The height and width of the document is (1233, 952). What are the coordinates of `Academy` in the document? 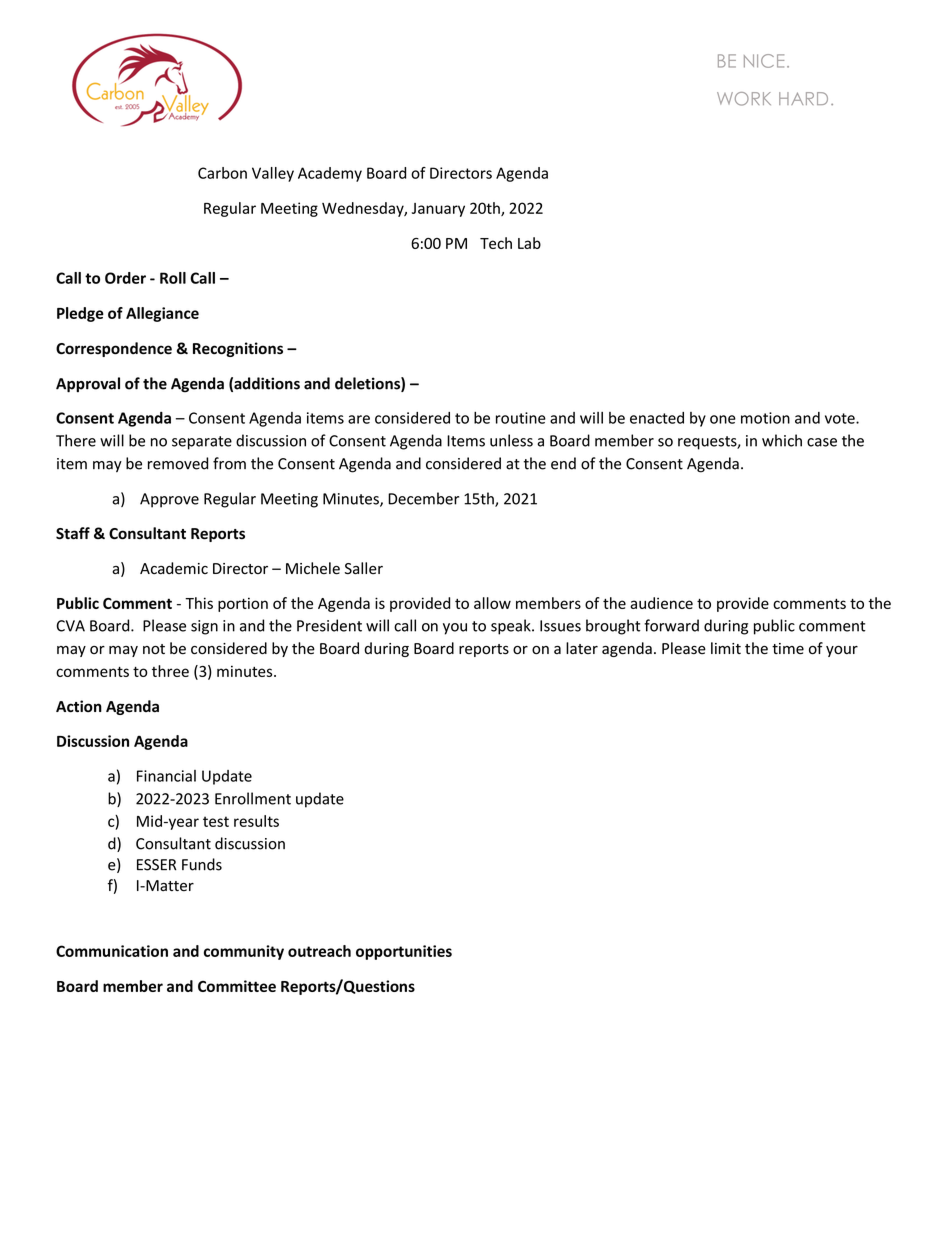 It's located at (330, 174).
